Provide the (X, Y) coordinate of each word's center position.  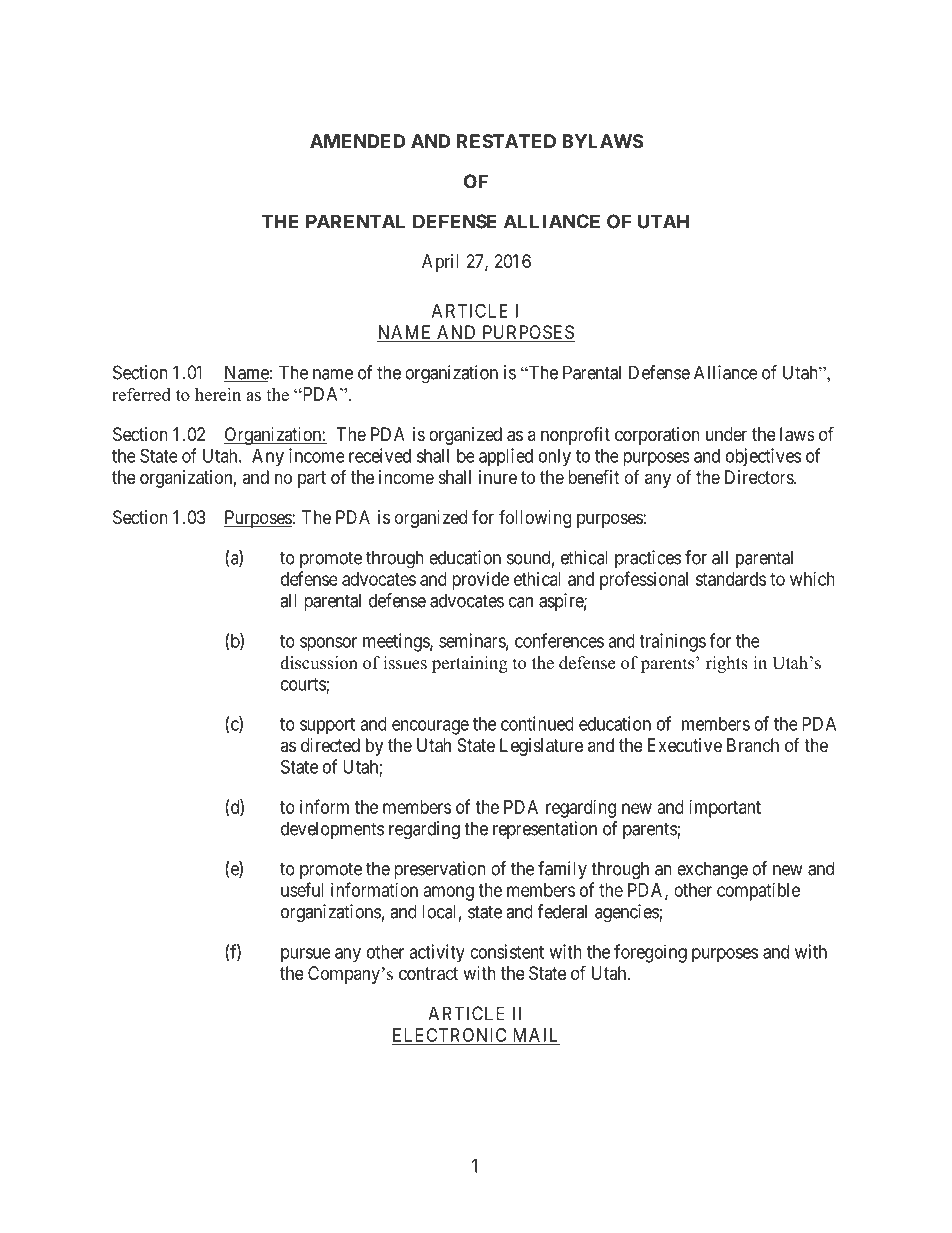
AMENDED (357, 141)
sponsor (328, 644)
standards (731, 579)
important (725, 809)
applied (506, 457)
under (726, 434)
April (440, 263)
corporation (657, 436)
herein (218, 394)
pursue (306, 955)
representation (545, 830)
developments (332, 830)
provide (480, 581)
